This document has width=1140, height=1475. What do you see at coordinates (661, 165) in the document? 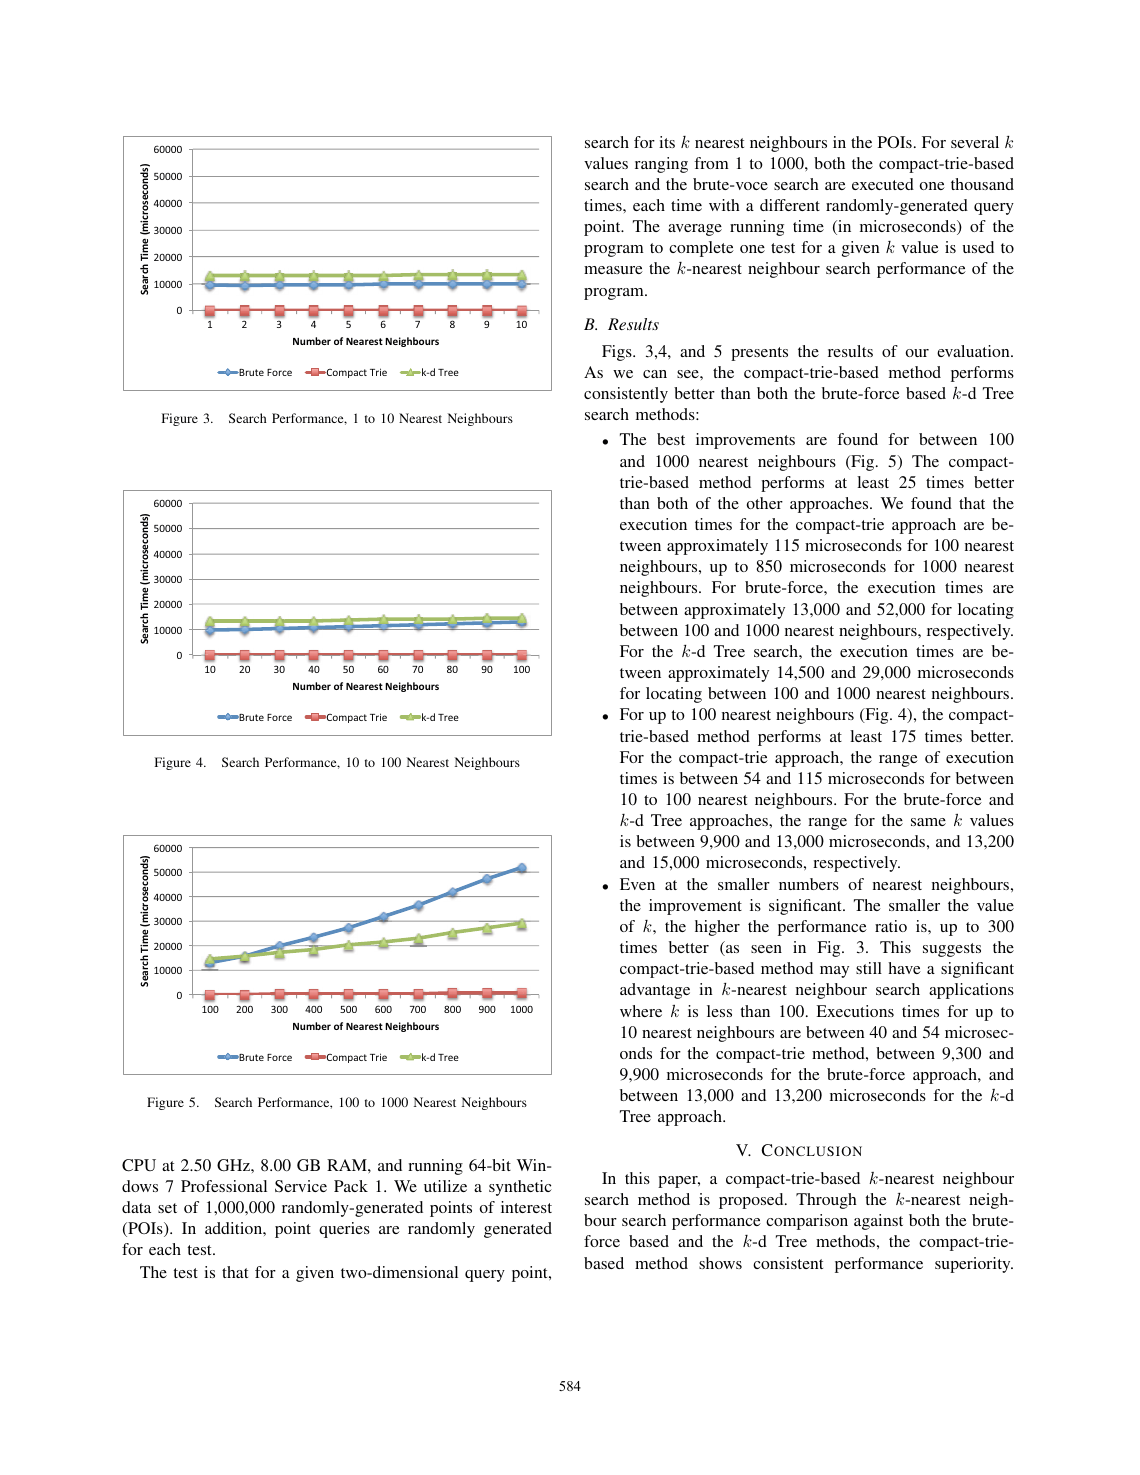
I see `ranging` at bounding box center [661, 165].
